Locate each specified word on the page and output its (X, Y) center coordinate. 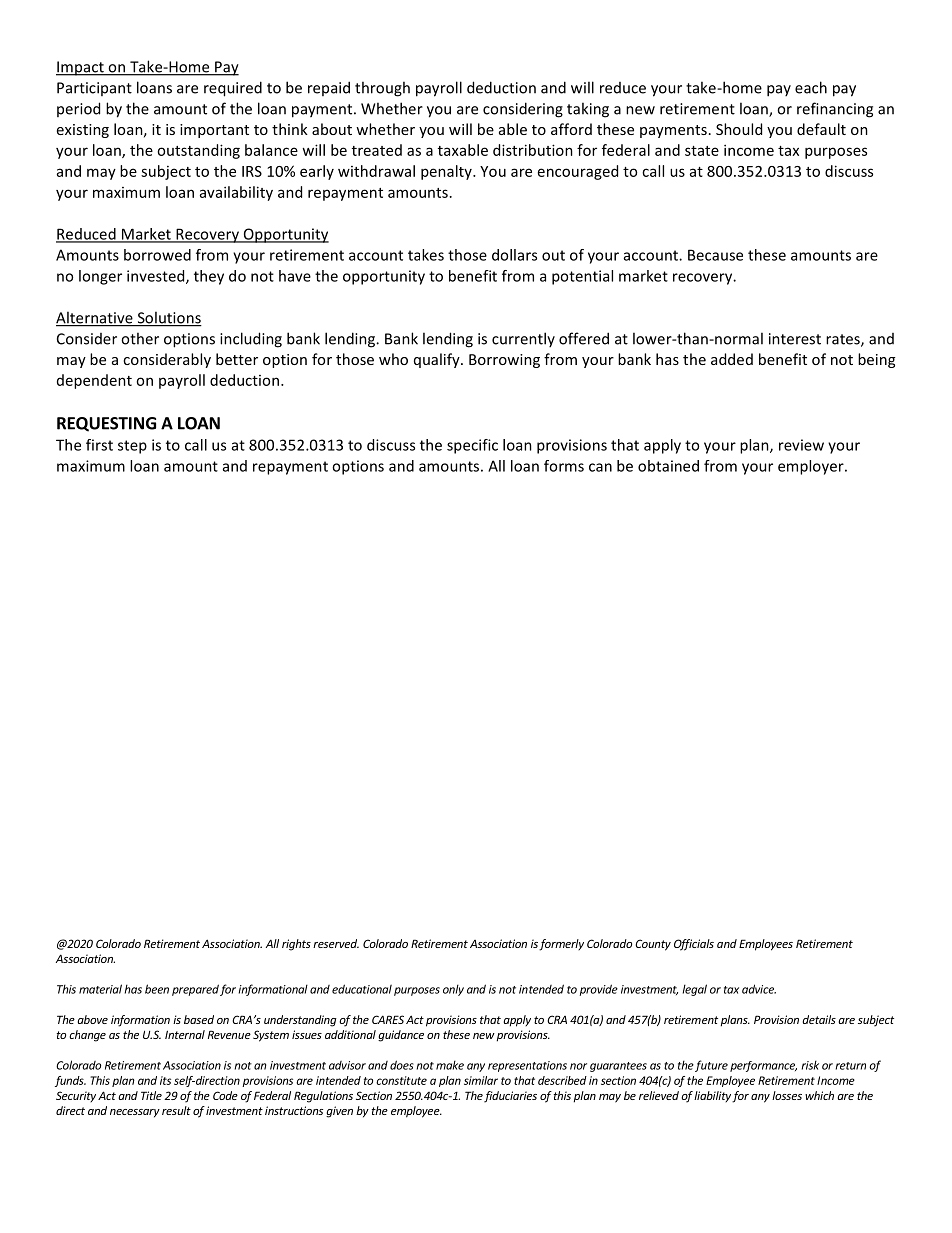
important (214, 131)
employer (812, 467)
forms (564, 466)
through (382, 89)
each (811, 87)
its (165, 1080)
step (132, 447)
